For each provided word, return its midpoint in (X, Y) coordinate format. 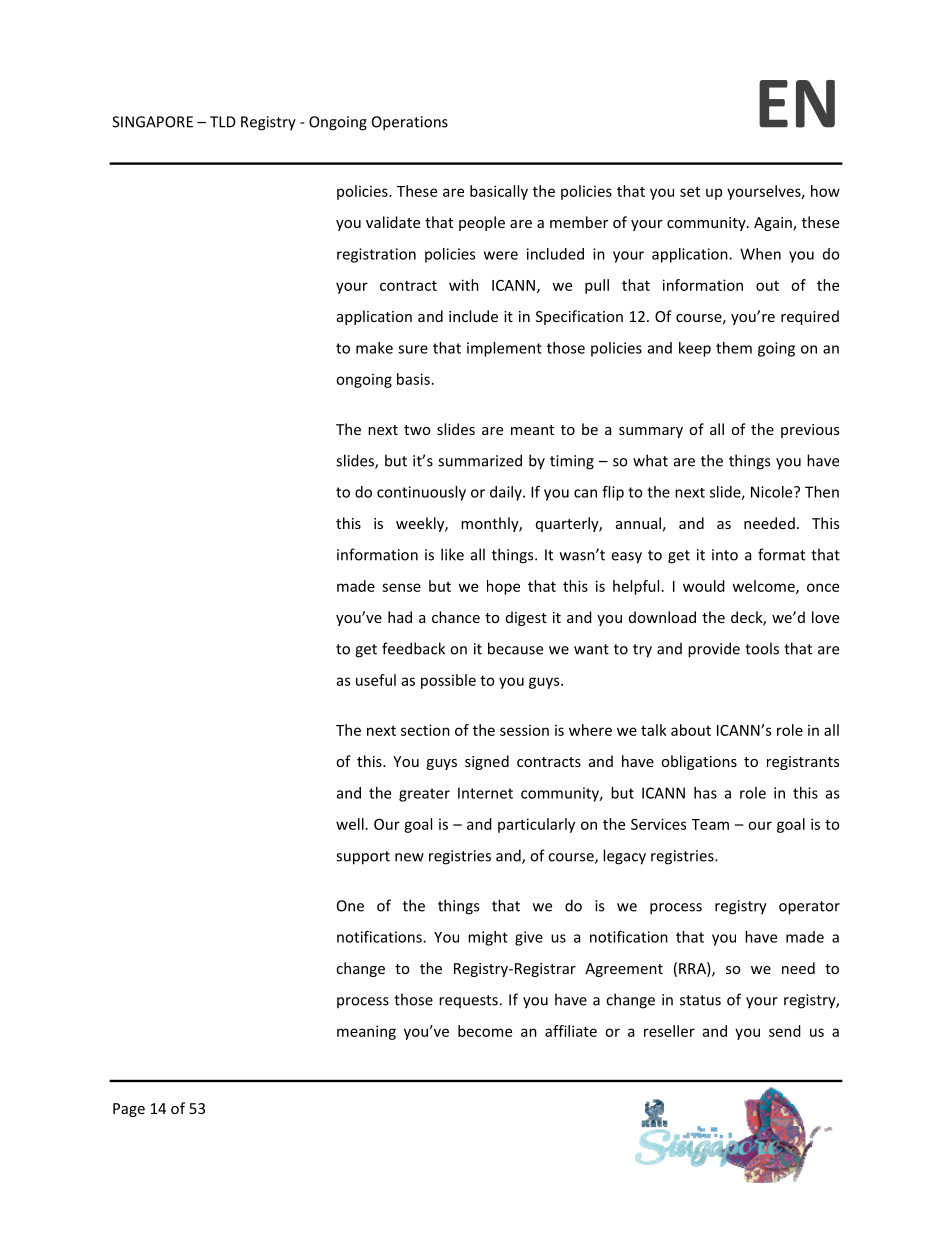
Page (129, 1110)
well (350, 824)
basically (499, 192)
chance (456, 617)
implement (504, 349)
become (485, 1031)
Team (710, 824)
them (734, 348)
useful (376, 680)
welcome (765, 587)
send (785, 1031)
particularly (536, 825)
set (690, 191)
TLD (223, 122)
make (374, 348)
